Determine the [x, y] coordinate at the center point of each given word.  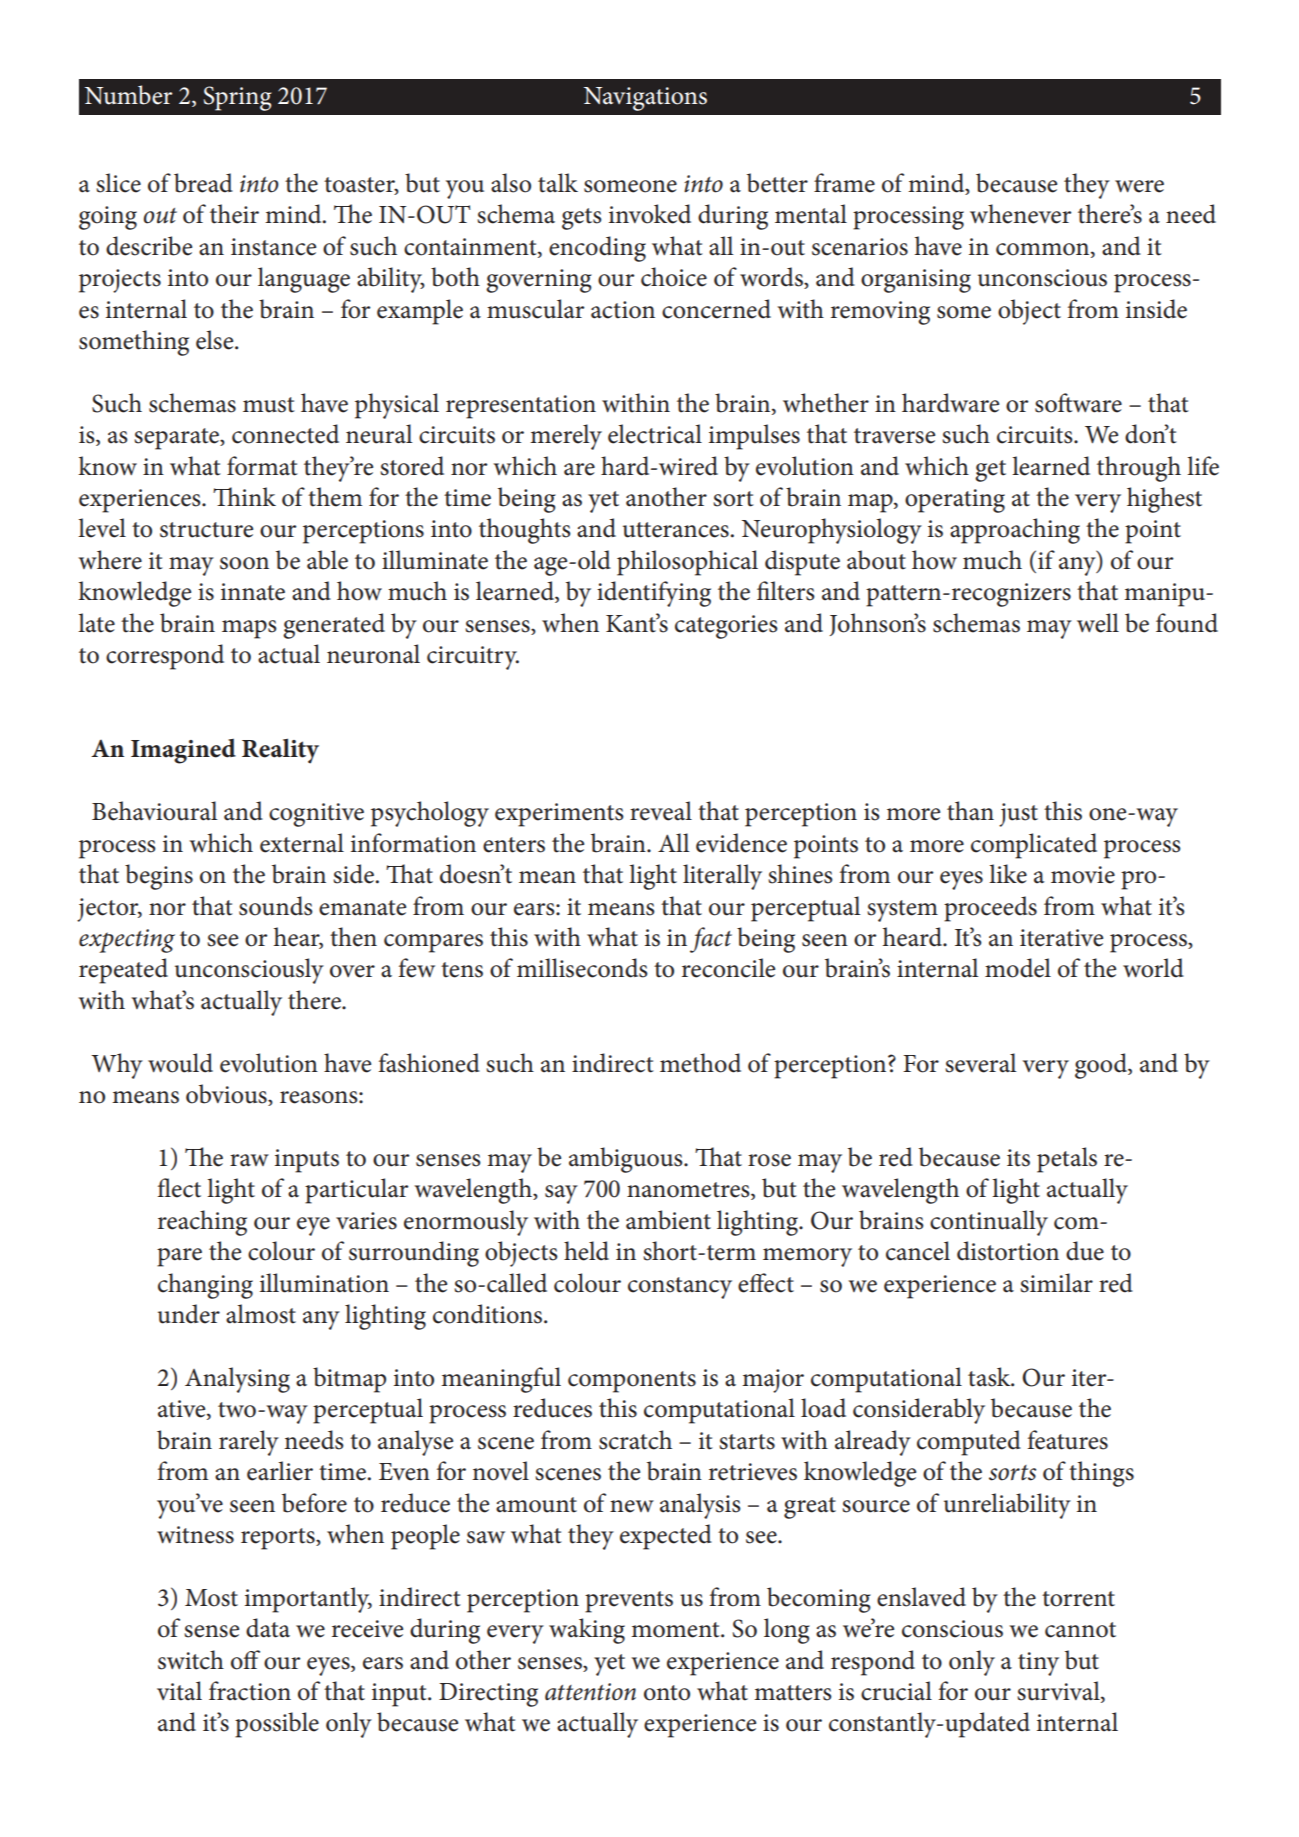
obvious [227, 1095]
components [632, 1382]
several [980, 1063]
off [245, 1660]
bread [203, 183]
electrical [655, 434]
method [700, 1063]
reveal [661, 811]
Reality [280, 751]
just [1018, 815]
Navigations [645, 99]
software [1078, 403]
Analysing [237, 1380]
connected [285, 434]
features [1068, 1440]
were [1139, 186]
